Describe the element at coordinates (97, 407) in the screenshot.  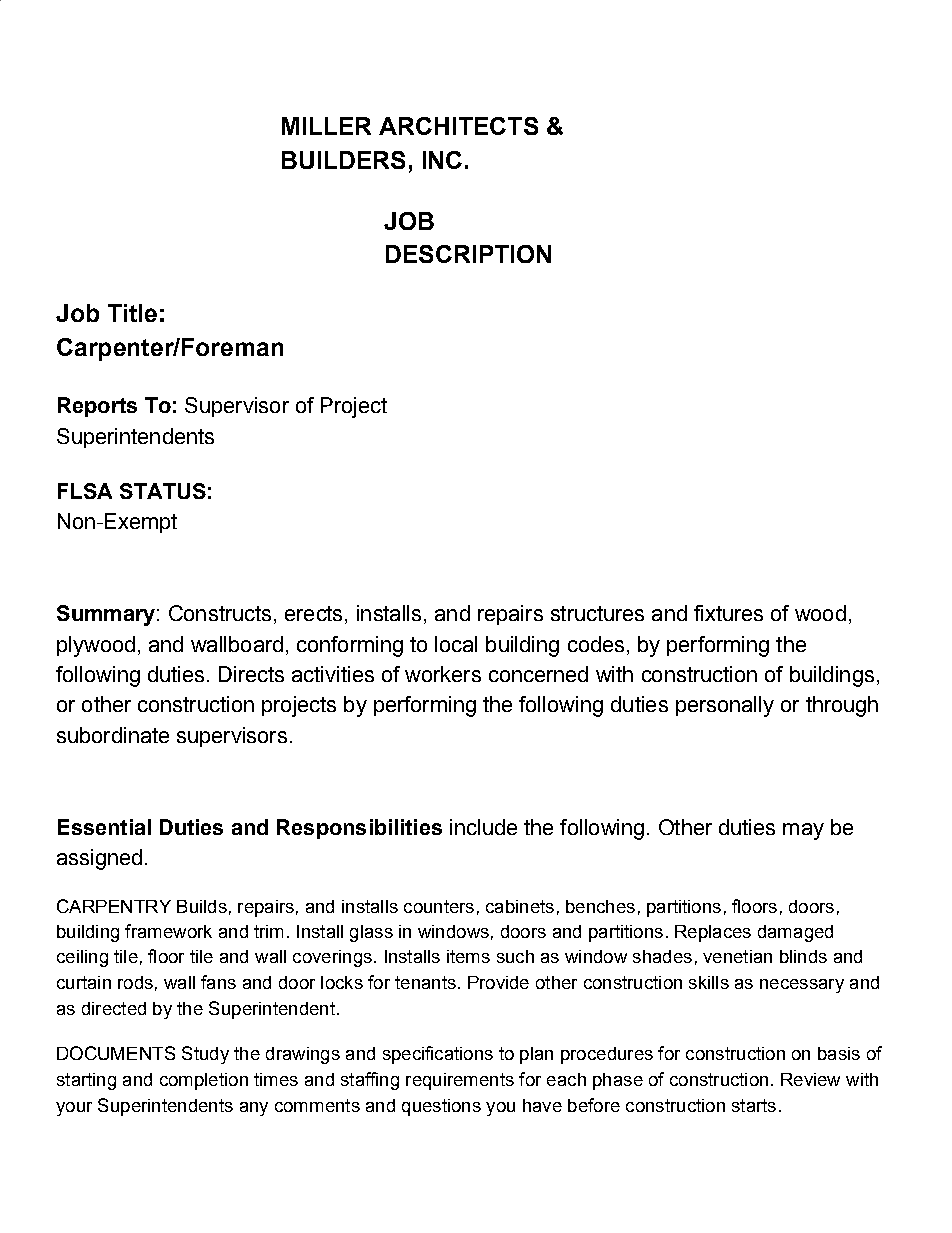
I see `Reports` at that location.
